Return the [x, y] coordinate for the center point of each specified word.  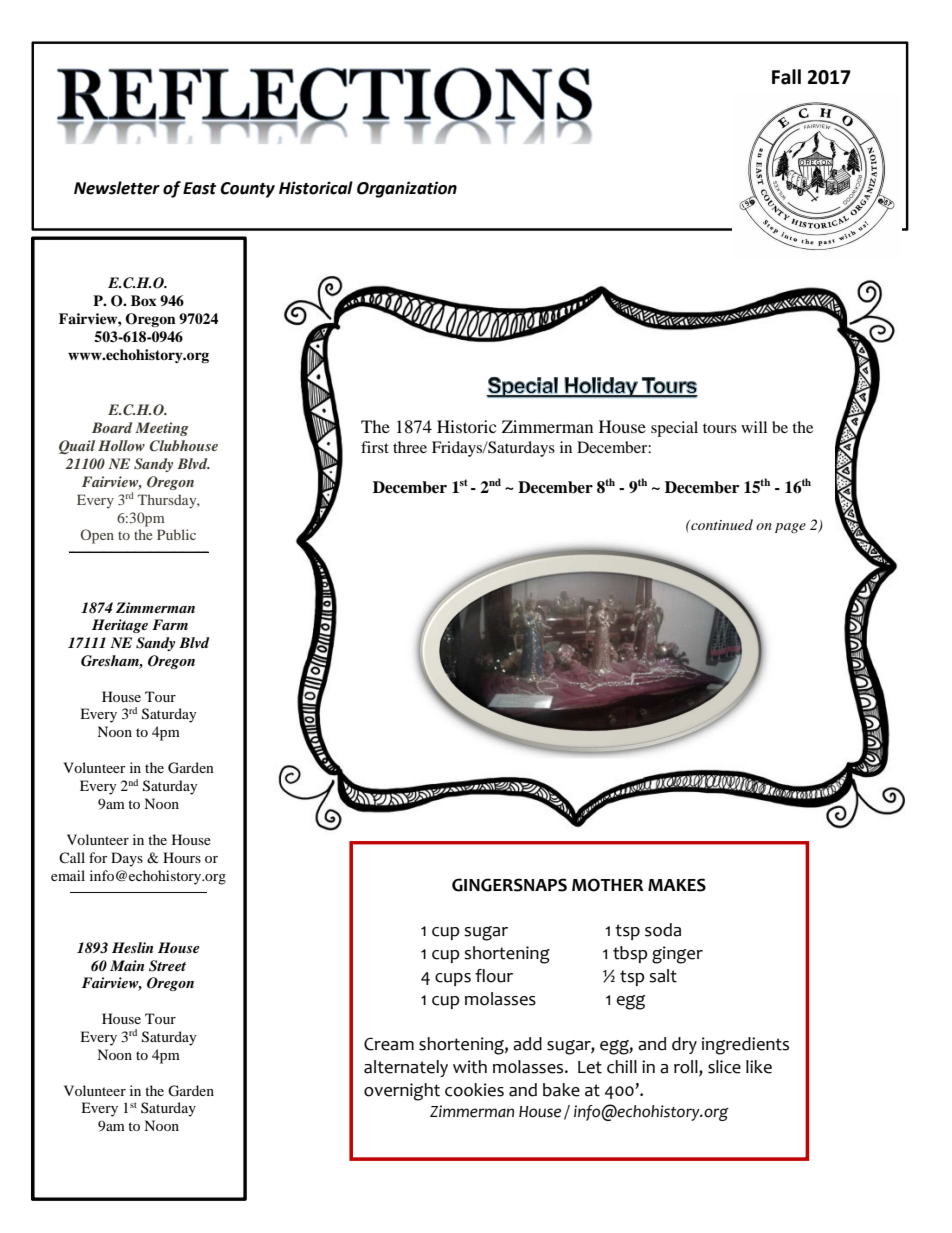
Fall [786, 77]
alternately [406, 1068]
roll [687, 1068]
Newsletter [117, 188]
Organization [407, 189]
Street [167, 966]
